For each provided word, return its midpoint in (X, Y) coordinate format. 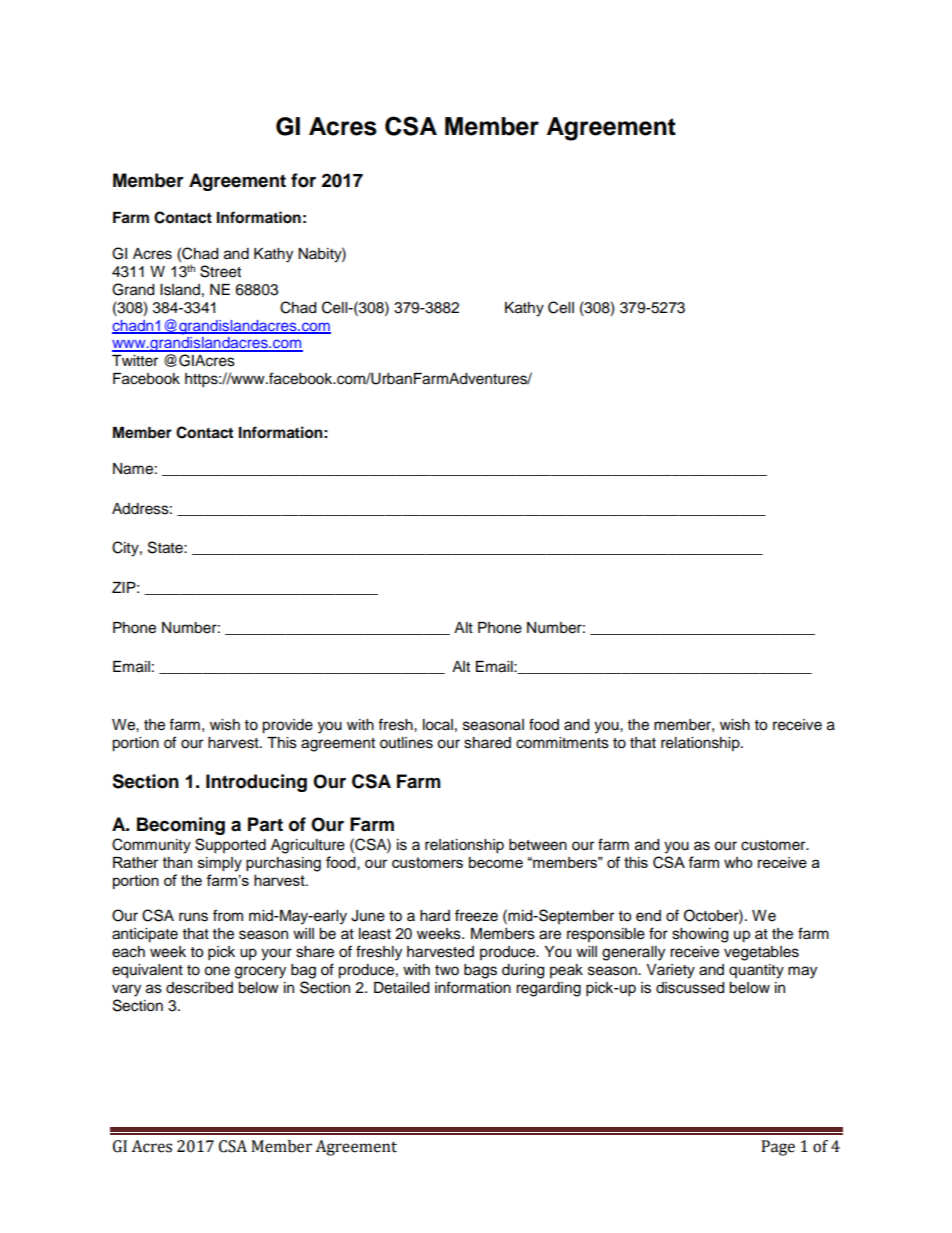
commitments (562, 743)
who (738, 862)
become (496, 862)
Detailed (401, 988)
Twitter (135, 361)
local (438, 725)
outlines (406, 743)
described (199, 988)
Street (220, 271)
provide (287, 726)
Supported (230, 846)
